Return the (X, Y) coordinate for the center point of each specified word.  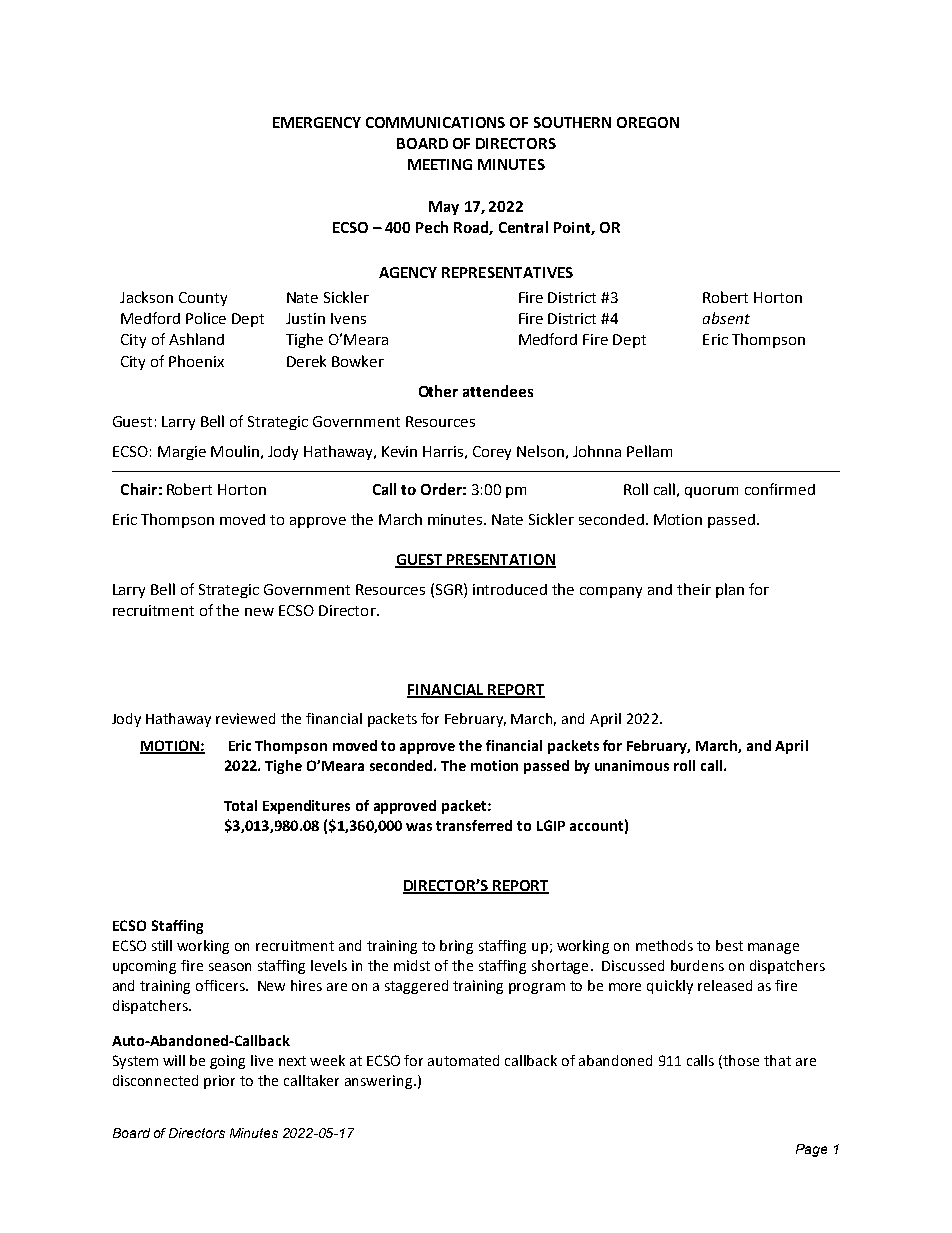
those (741, 1060)
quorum (711, 492)
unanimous (632, 765)
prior (219, 1082)
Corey (492, 453)
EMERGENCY (317, 122)
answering (380, 1082)
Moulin (235, 451)
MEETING (440, 164)
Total (240, 805)
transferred (474, 825)
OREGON (648, 122)
